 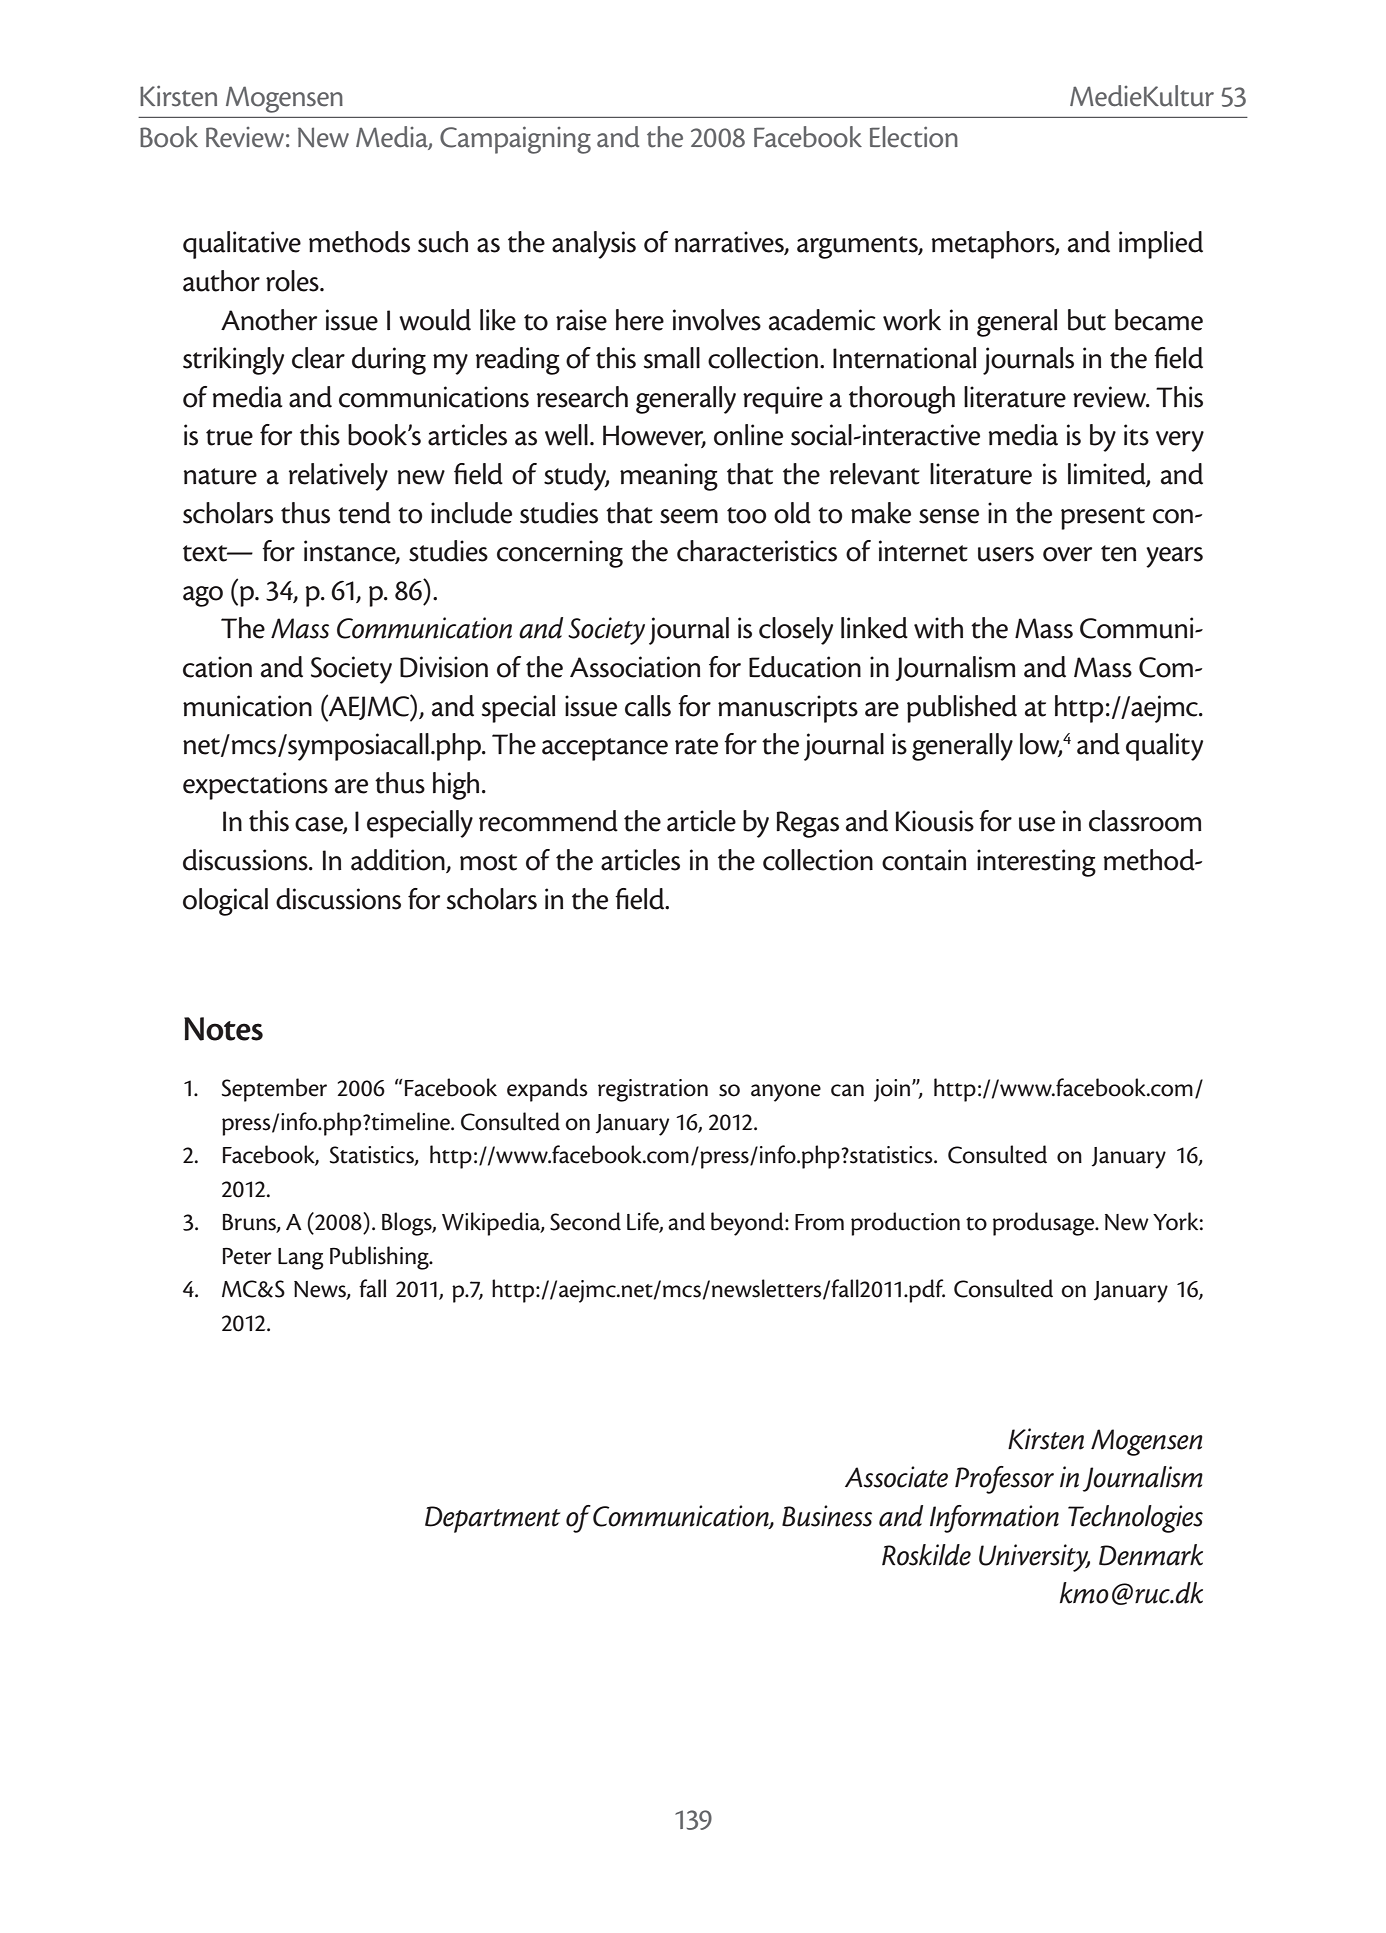 What do you see at coordinates (493, 1519) in the image?
I see `Department` at bounding box center [493, 1519].
